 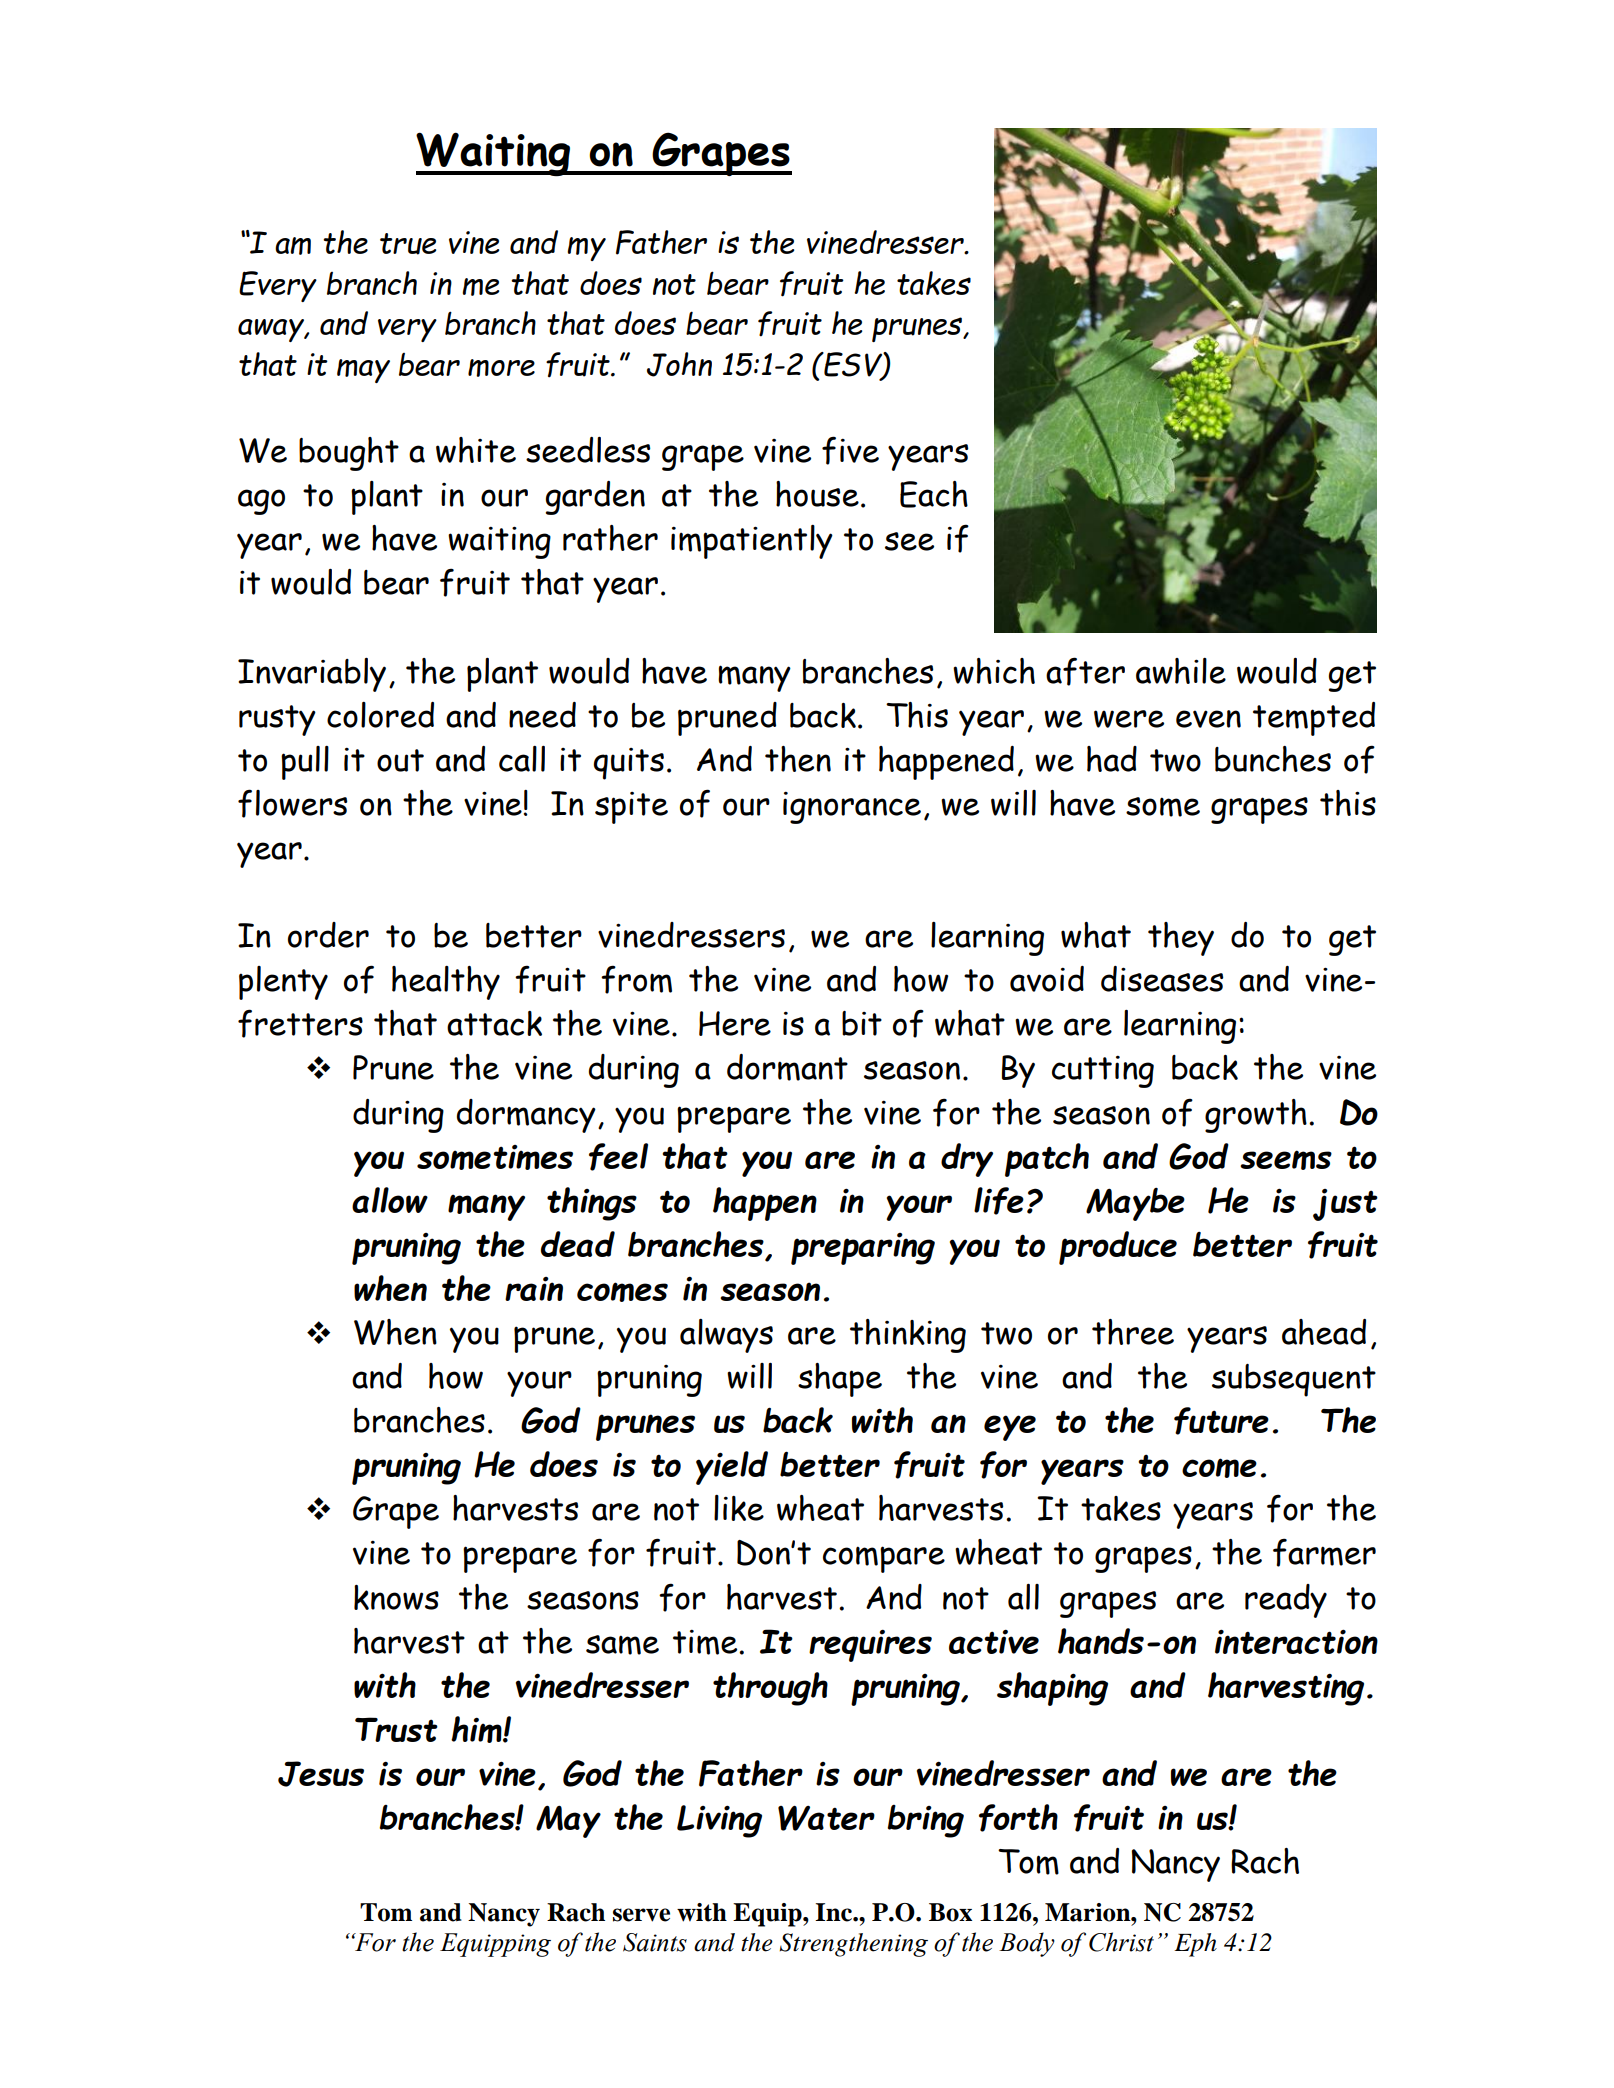 What do you see at coordinates (787, 1067) in the image?
I see `dormant` at bounding box center [787, 1067].
